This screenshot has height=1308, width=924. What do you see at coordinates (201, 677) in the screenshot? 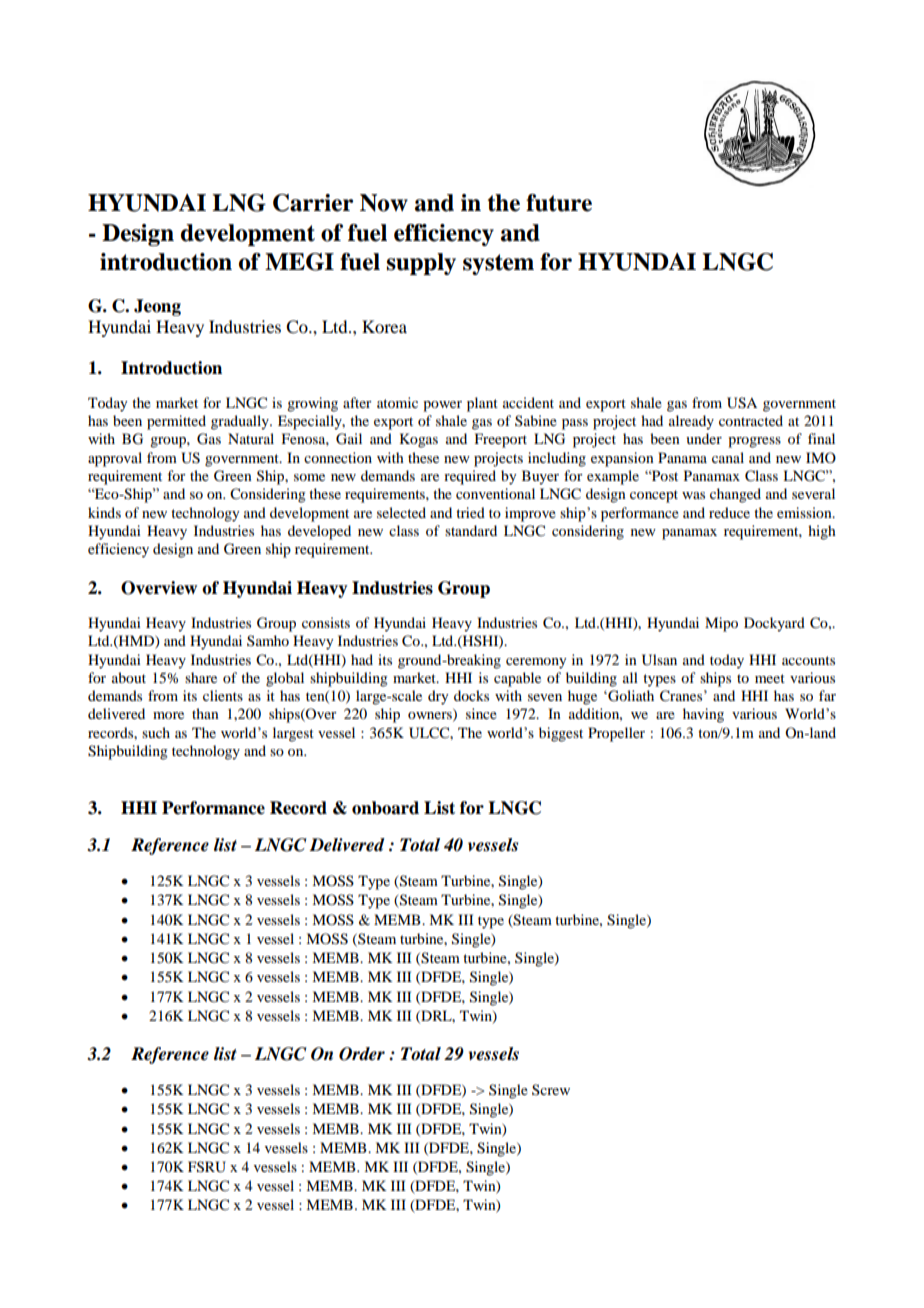
I see `share` at bounding box center [201, 677].
